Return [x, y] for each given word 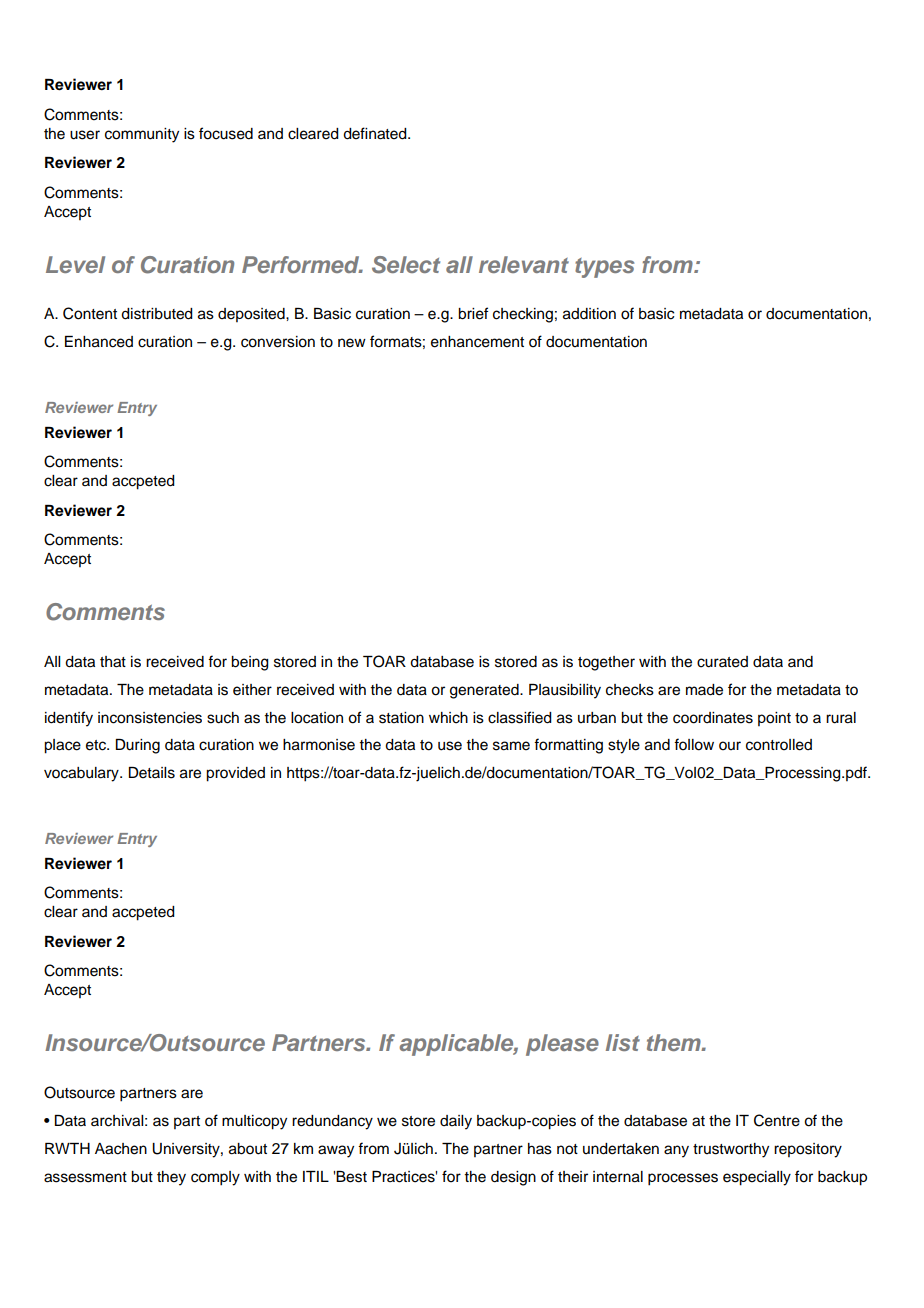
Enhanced [99, 342]
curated [722, 662]
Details [152, 773]
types [604, 268]
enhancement [477, 342]
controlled [779, 745]
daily [456, 1122]
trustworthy [731, 1150]
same [511, 746]
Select [406, 265]
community [142, 135]
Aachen [121, 1149]
